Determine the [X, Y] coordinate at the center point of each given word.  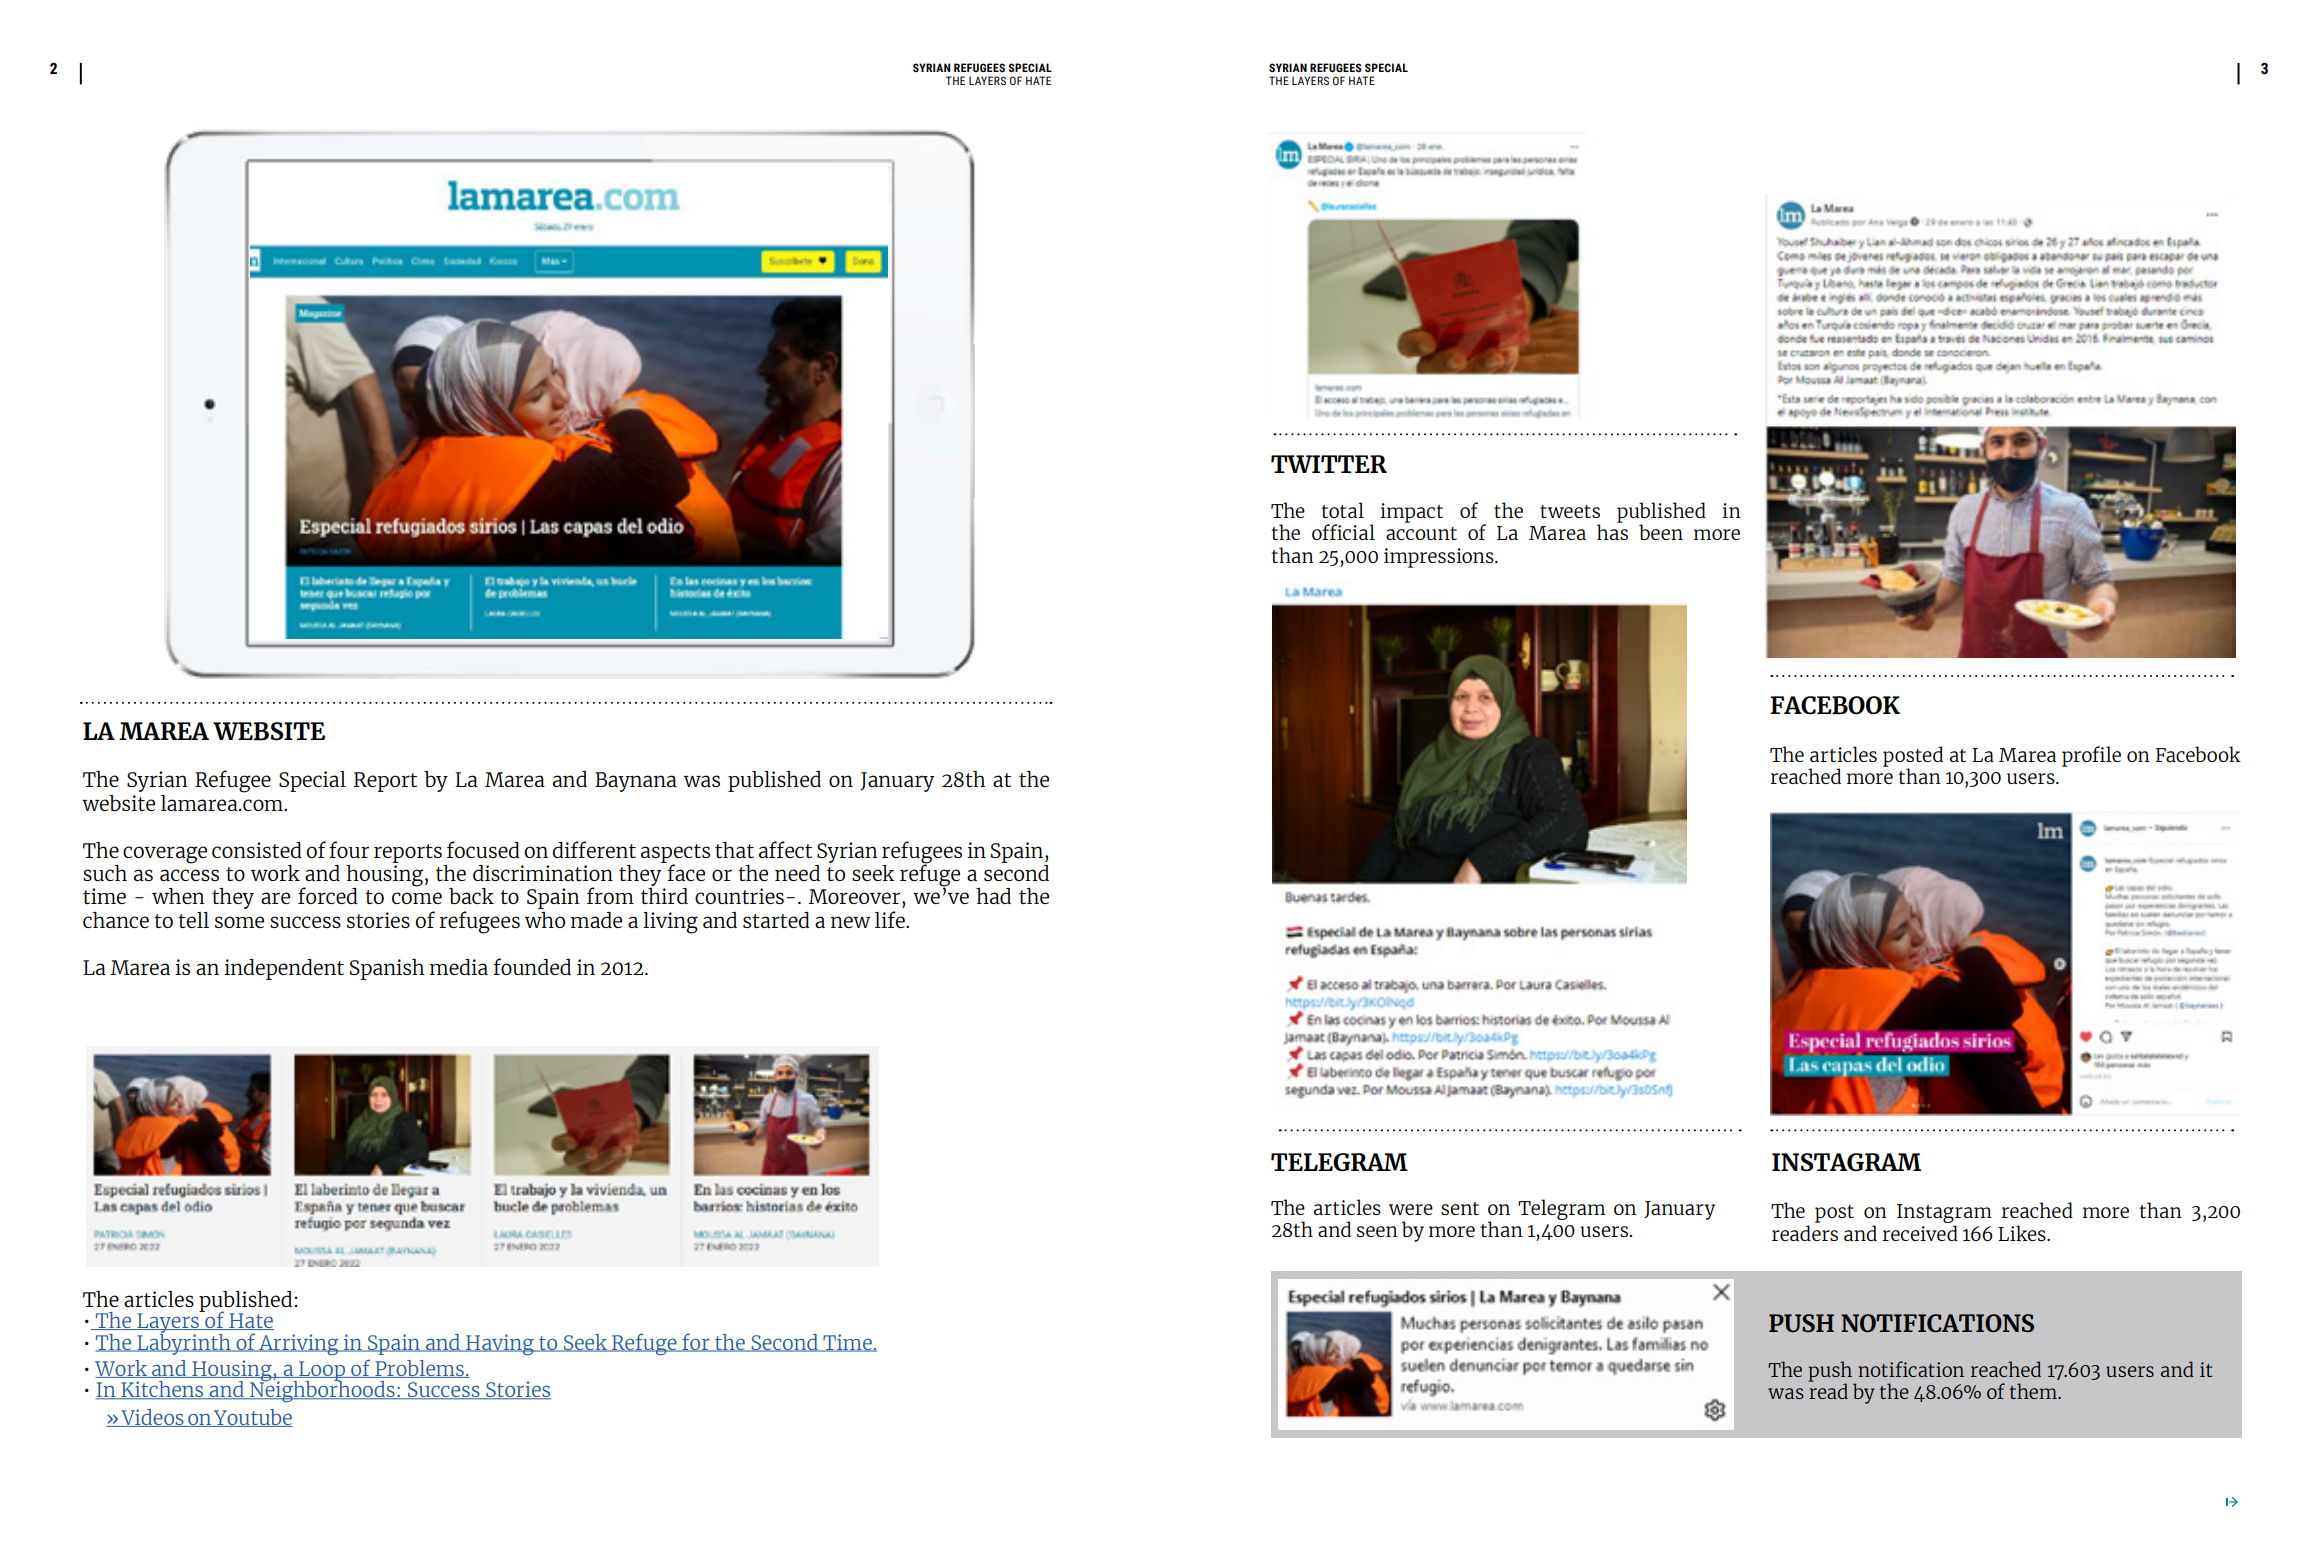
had [993, 896]
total [1342, 510]
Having [500, 1345]
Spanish [387, 969]
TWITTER [1329, 464]
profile [2091, 756]
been [1661, 532]
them [2034, 1391]
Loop [322, 1372]
